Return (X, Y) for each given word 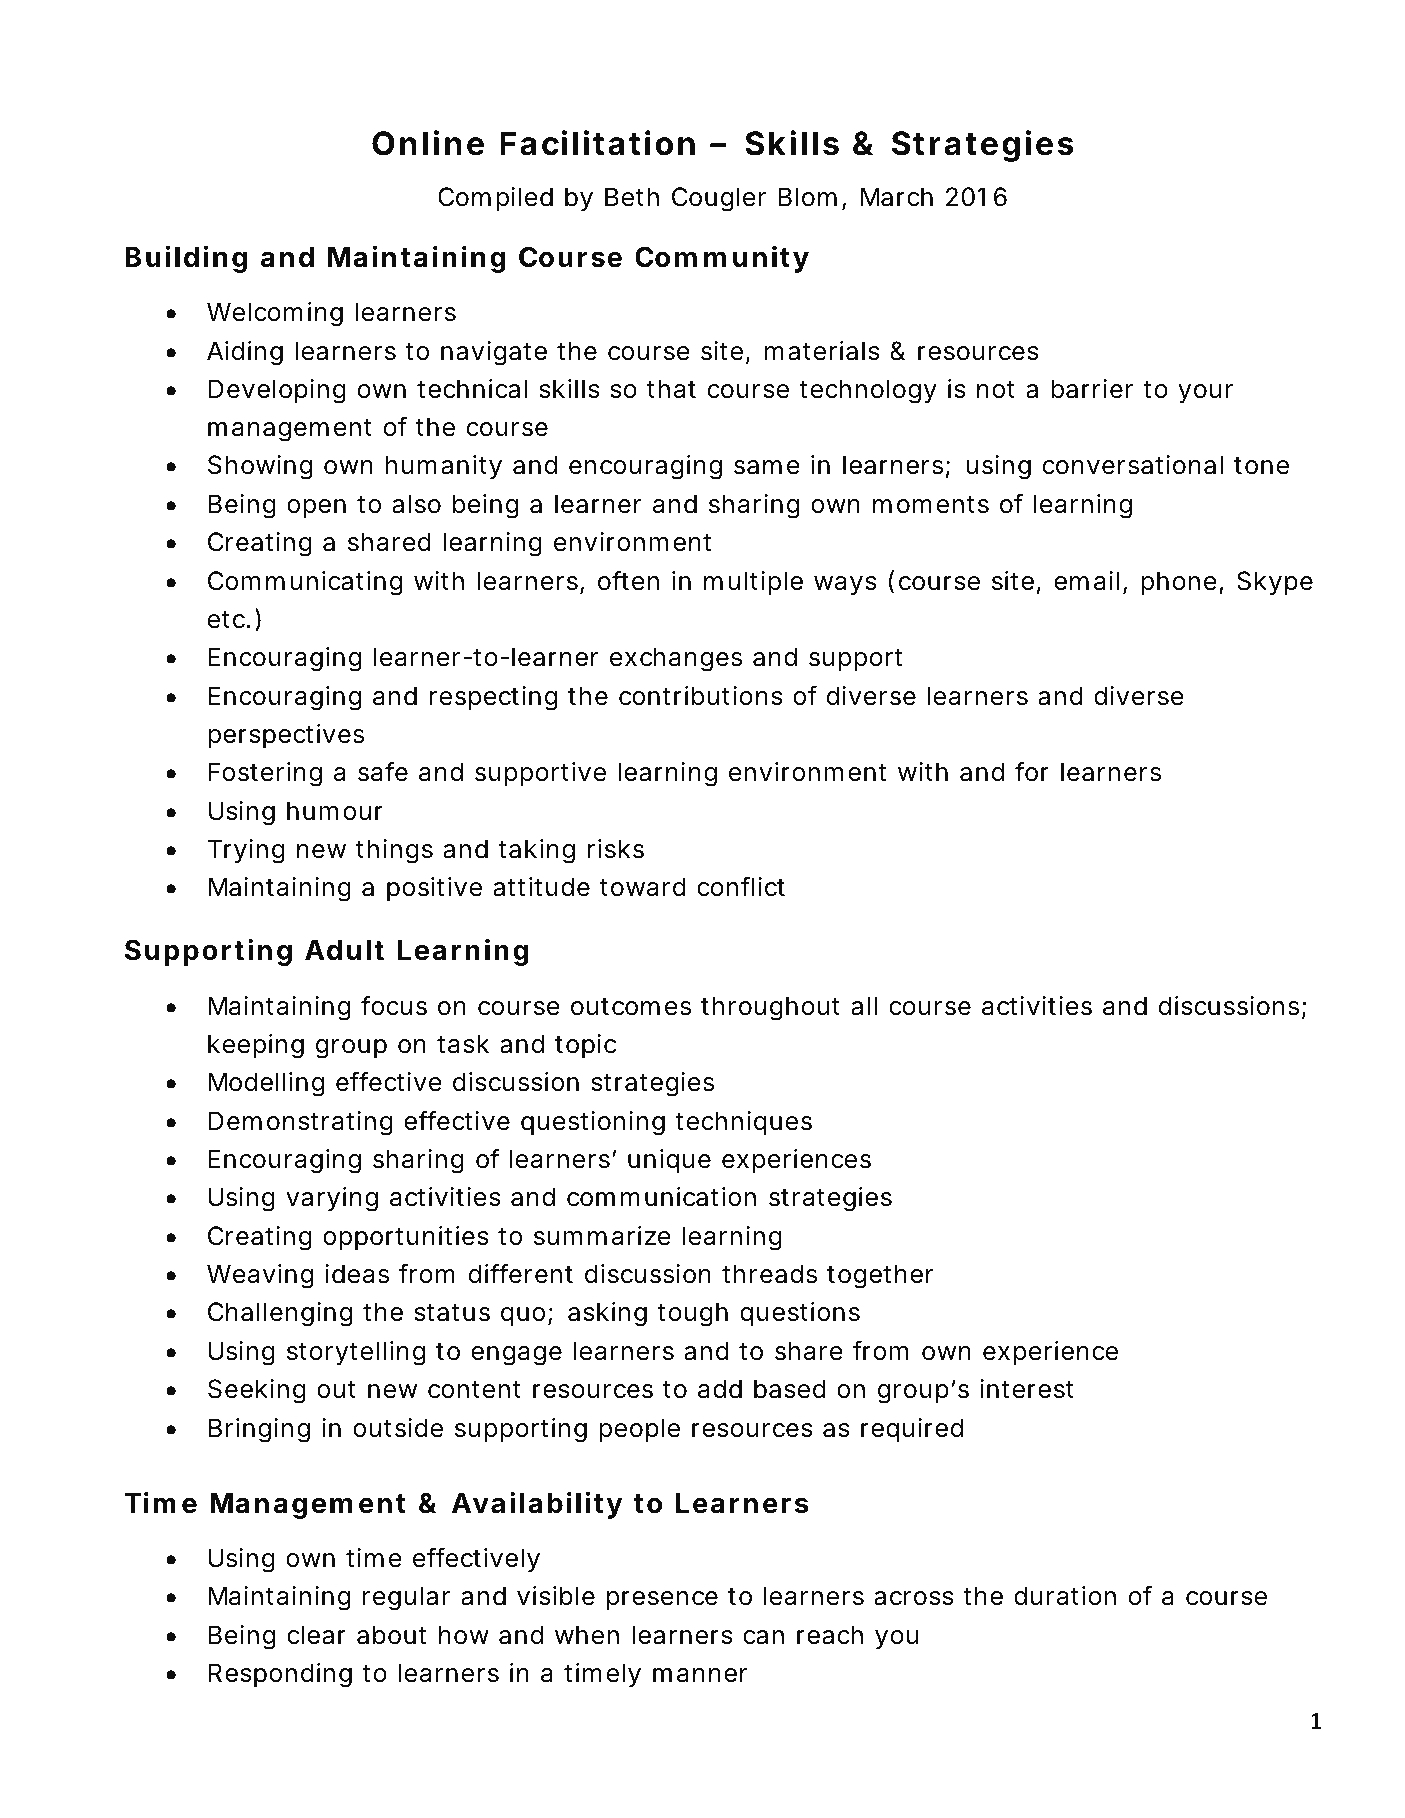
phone (1179, 583)
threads (769, 1274)
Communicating (305, 583)
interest (1027, 1389)
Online (428, 143)
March (897, 197)
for (1032, 771)
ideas (357, 1274)
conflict (741, 886)
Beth (632, 197)
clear (316, 1635)
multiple (753, 583)
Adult (344, 950)
